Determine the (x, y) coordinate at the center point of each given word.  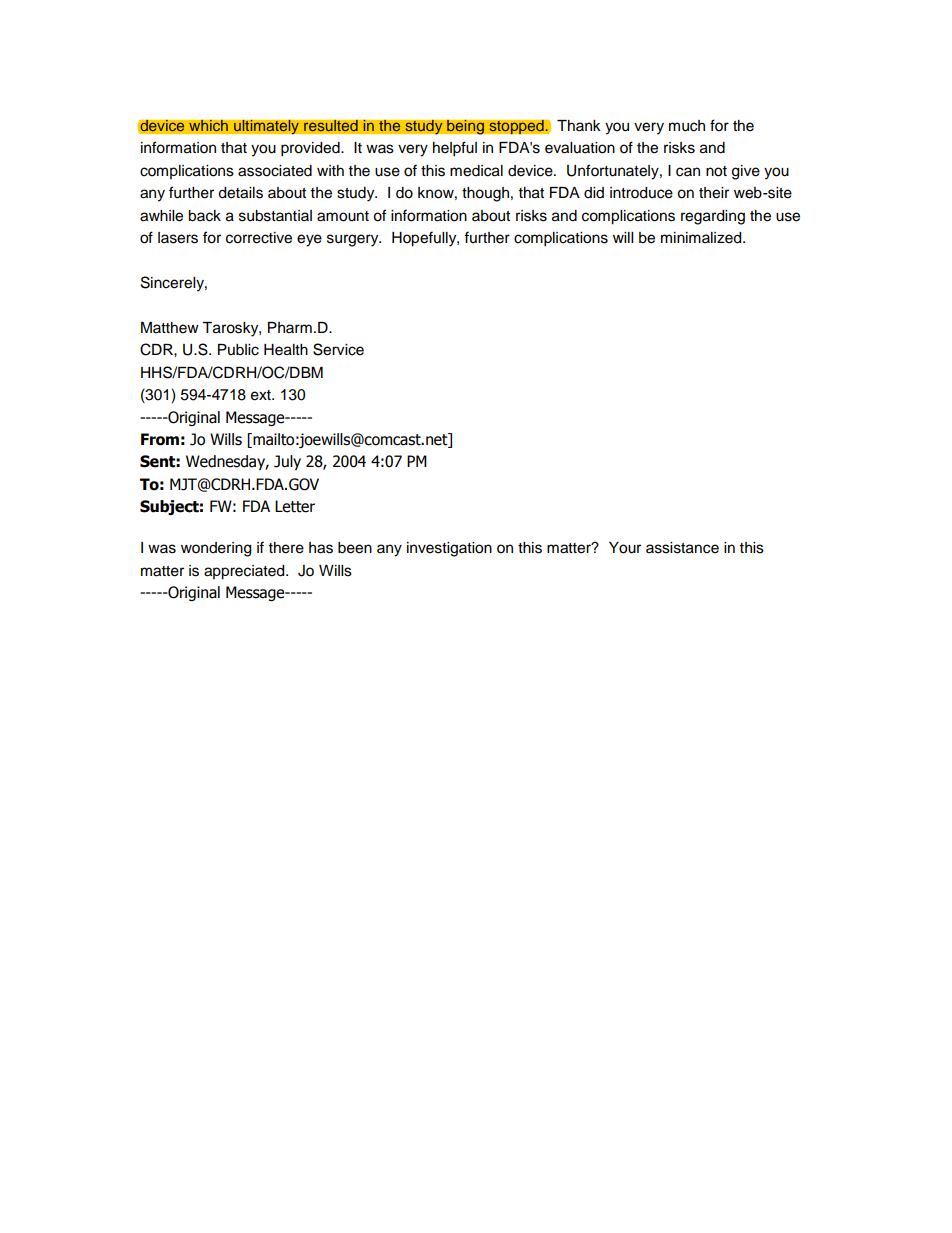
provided (311, 149)
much (687, 126)
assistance (682, 548)
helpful (455, 149)
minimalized (702, 238)
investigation (449, 549)
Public (238, 350)
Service (338, 349)
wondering (216, 549)
